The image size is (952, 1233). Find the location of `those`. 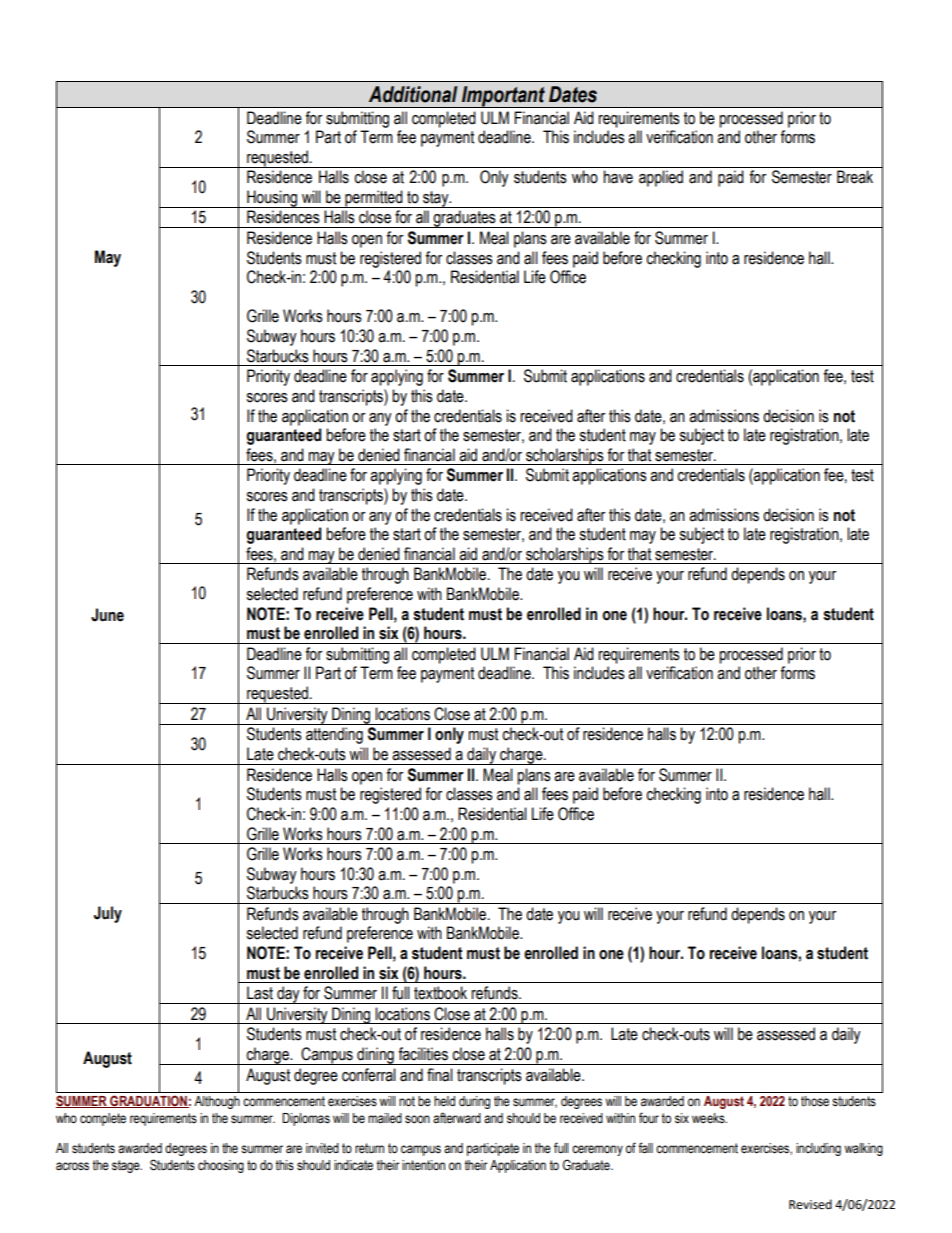

those is located at coordinates (815, 1101).
